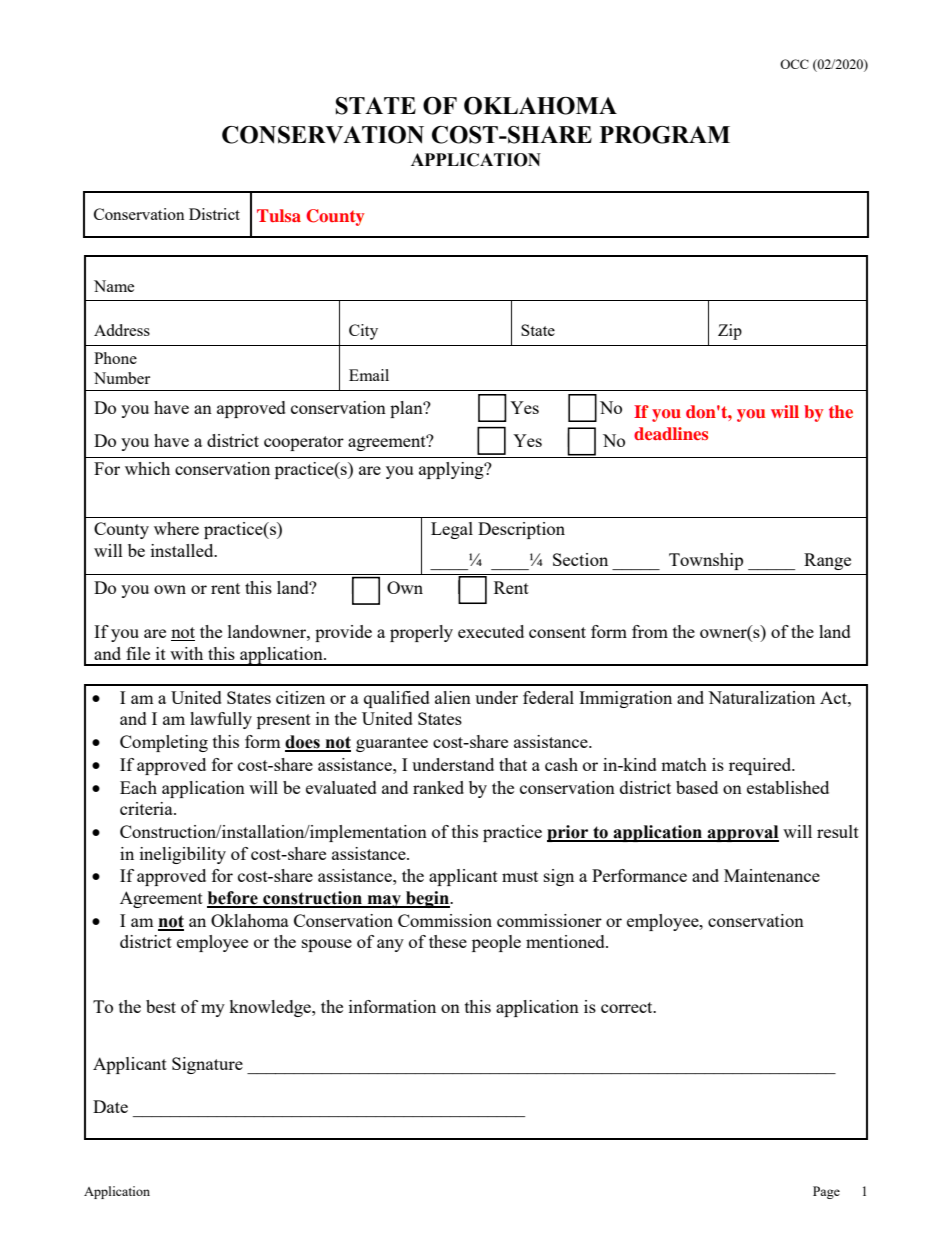  I want to click on applying, so click(452, 470).
